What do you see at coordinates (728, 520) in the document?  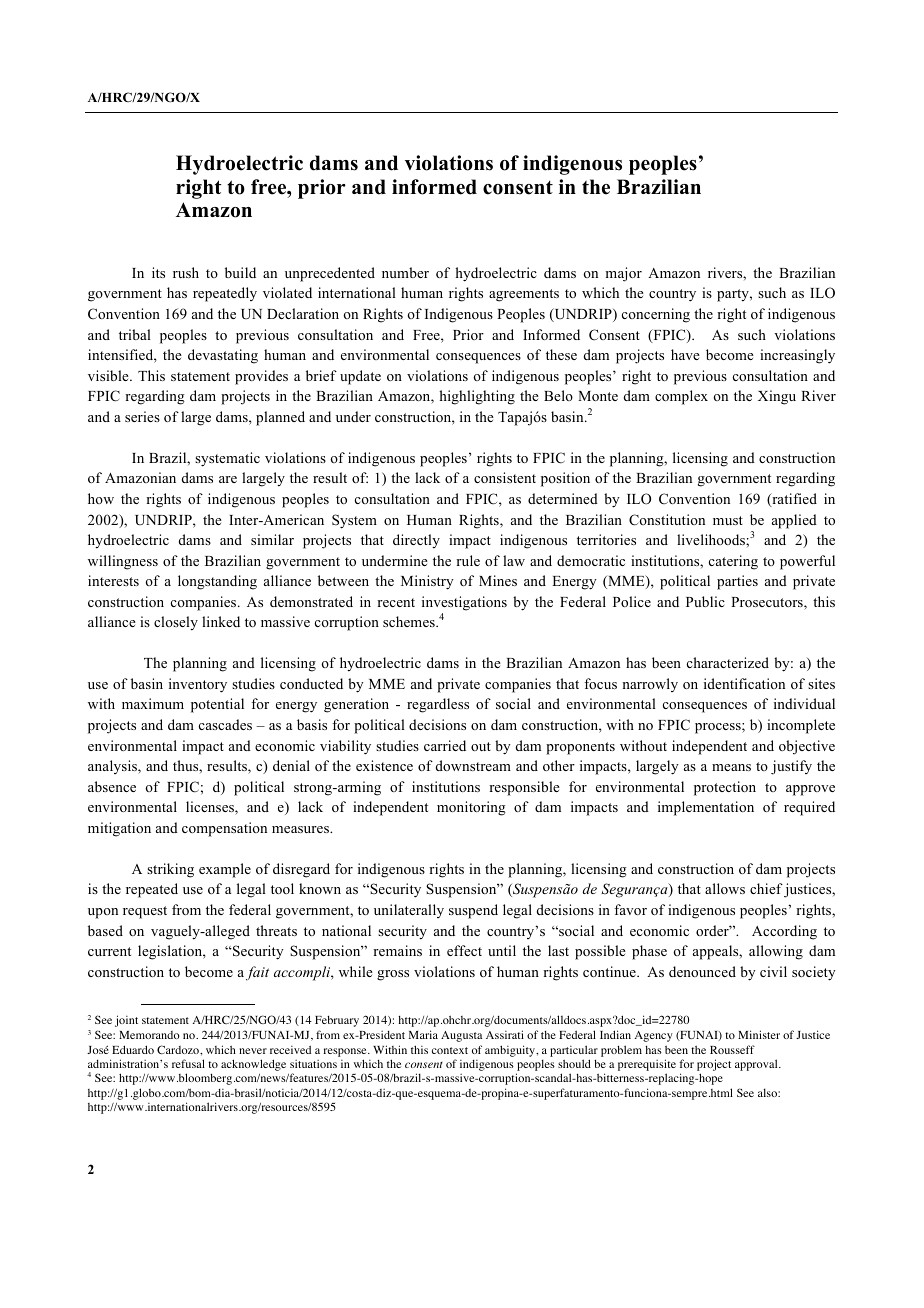 I see `must` at bounding box center [728, 520].
